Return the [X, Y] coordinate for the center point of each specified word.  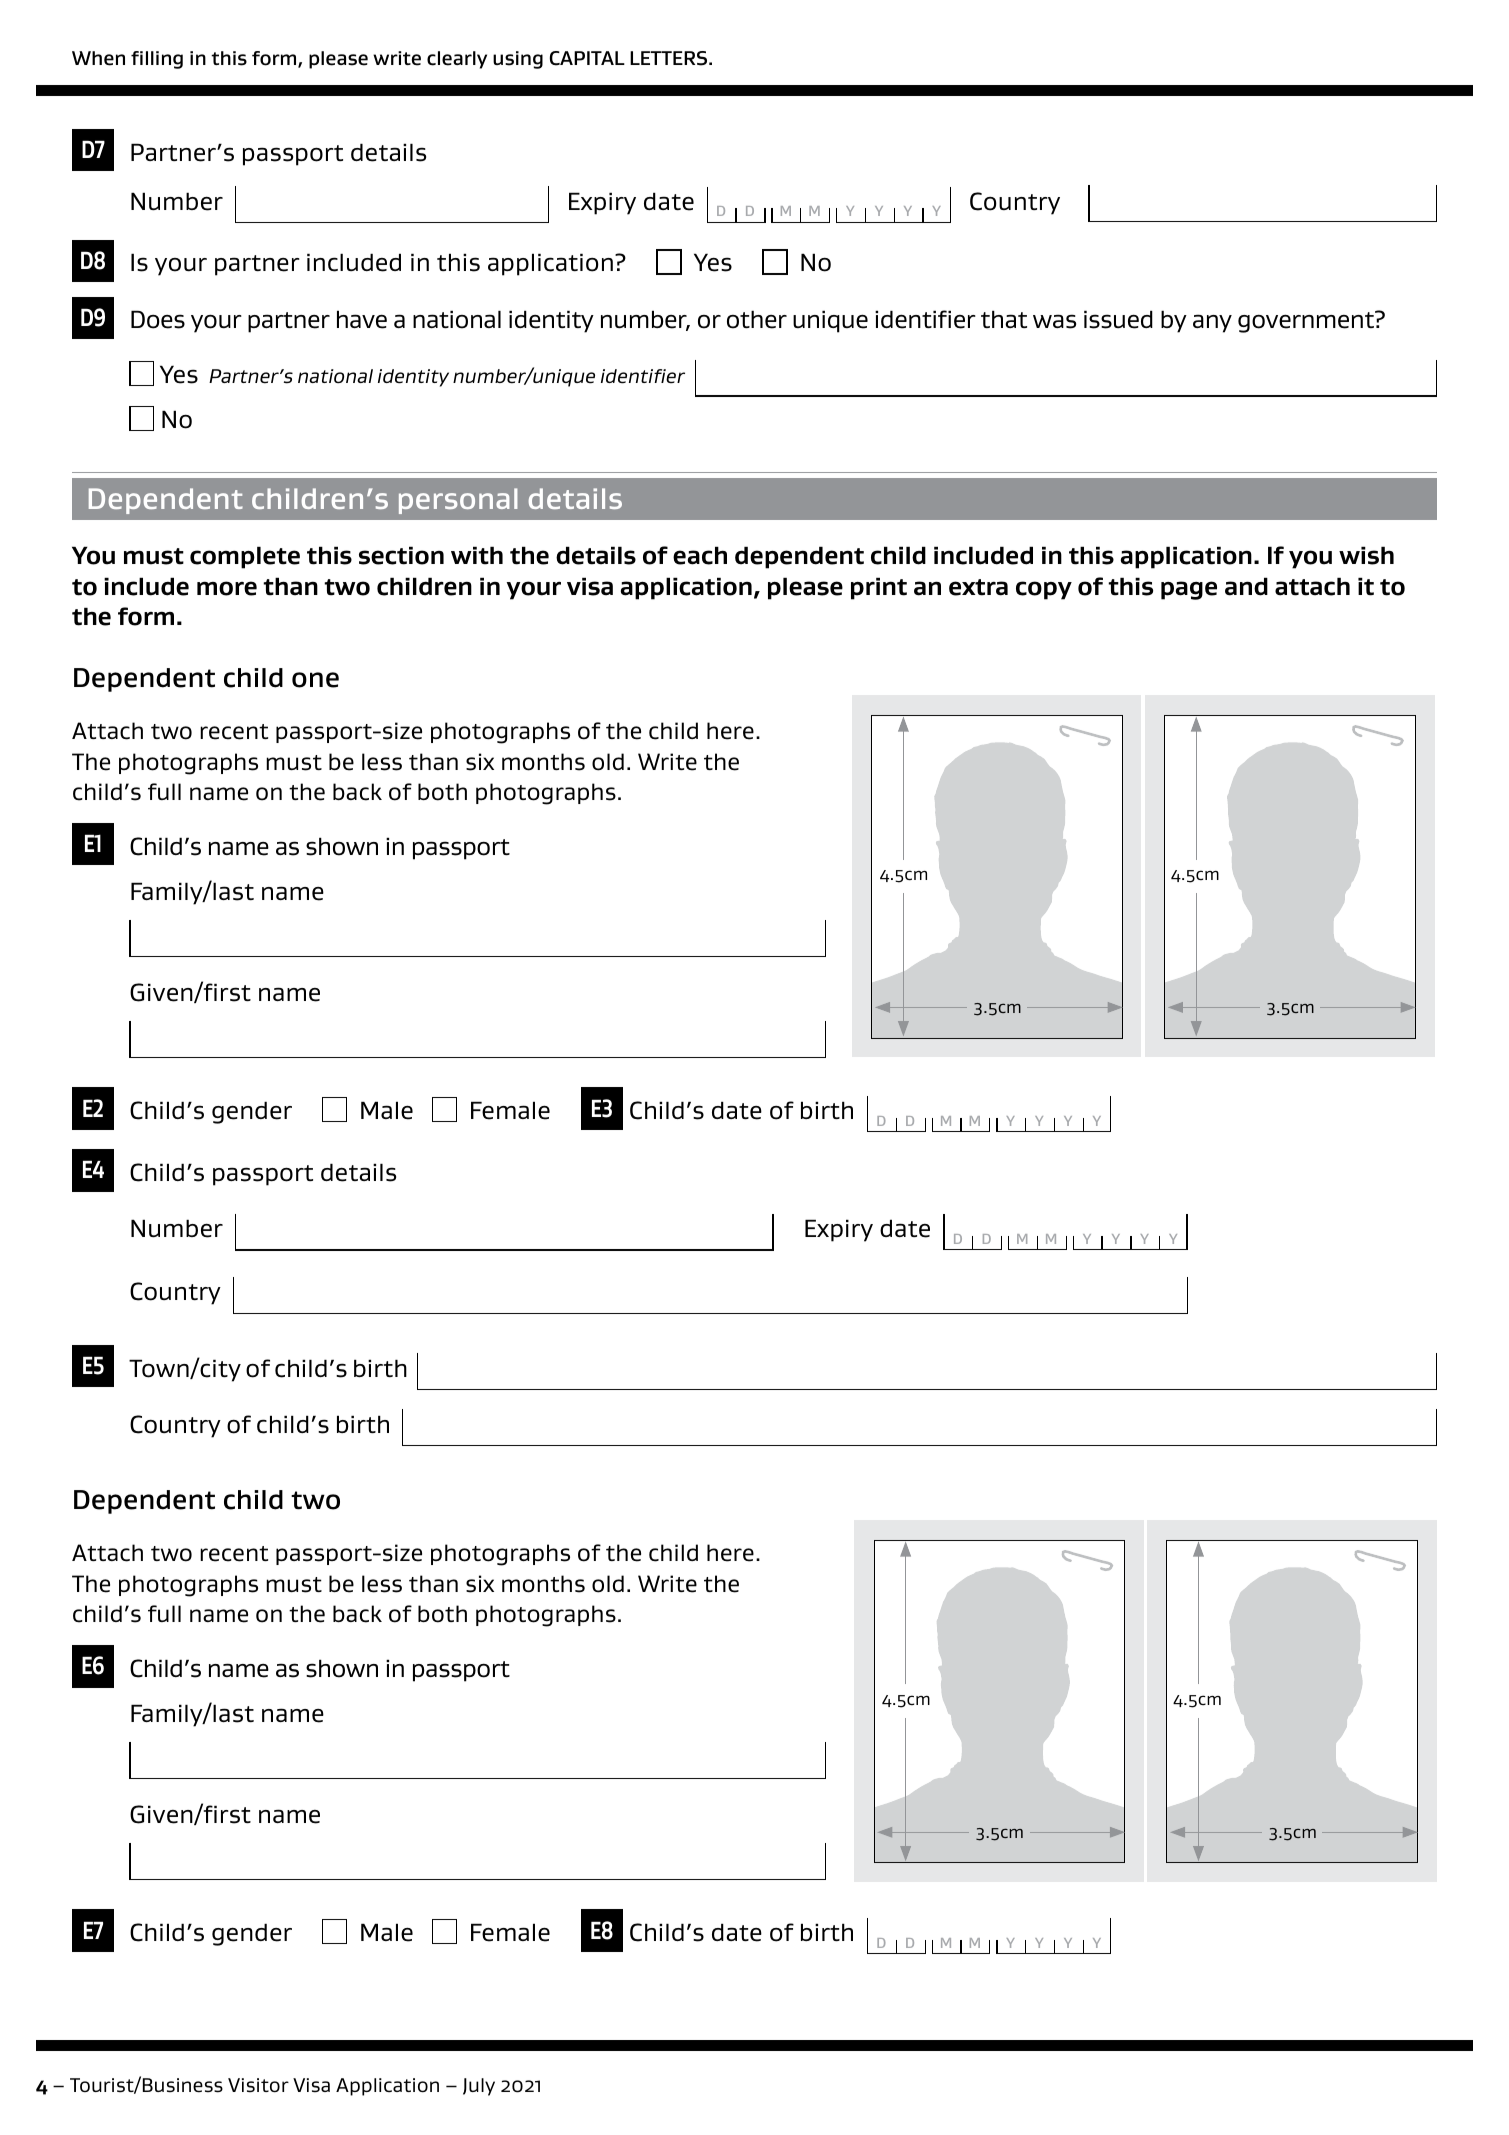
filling [157, 60]
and [1246, 586]
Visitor [258, 2085]
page [1189, 590]
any [1212, 323]
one [315, 680]
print [879, 588]
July [479, 2087]
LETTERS [670, 58]
